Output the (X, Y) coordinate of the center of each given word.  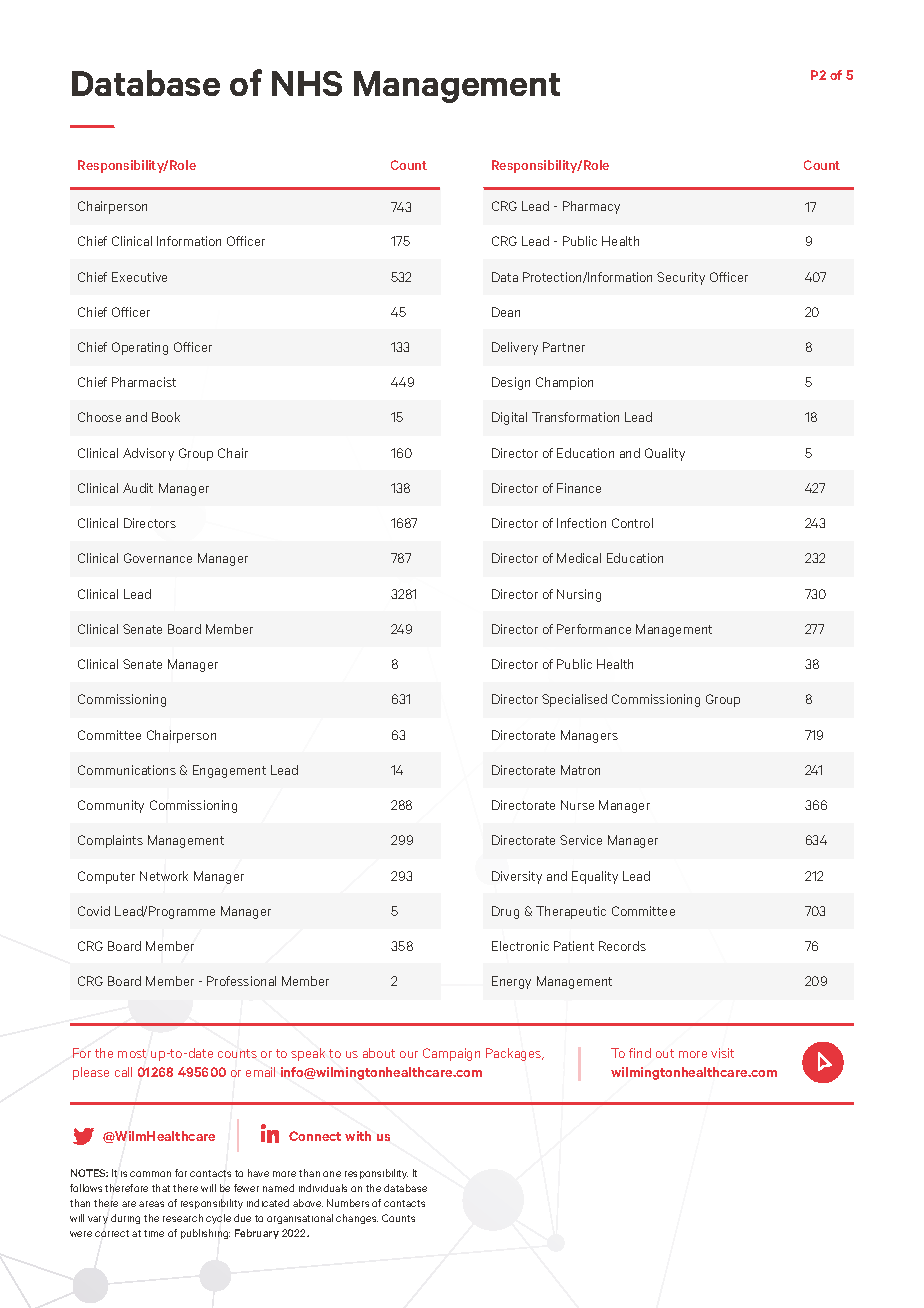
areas (151, 1204)
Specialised (574, 700)
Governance (158, 558)
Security (681, 278)
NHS (307, 83)
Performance (594, 629)
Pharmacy (591, 207)
